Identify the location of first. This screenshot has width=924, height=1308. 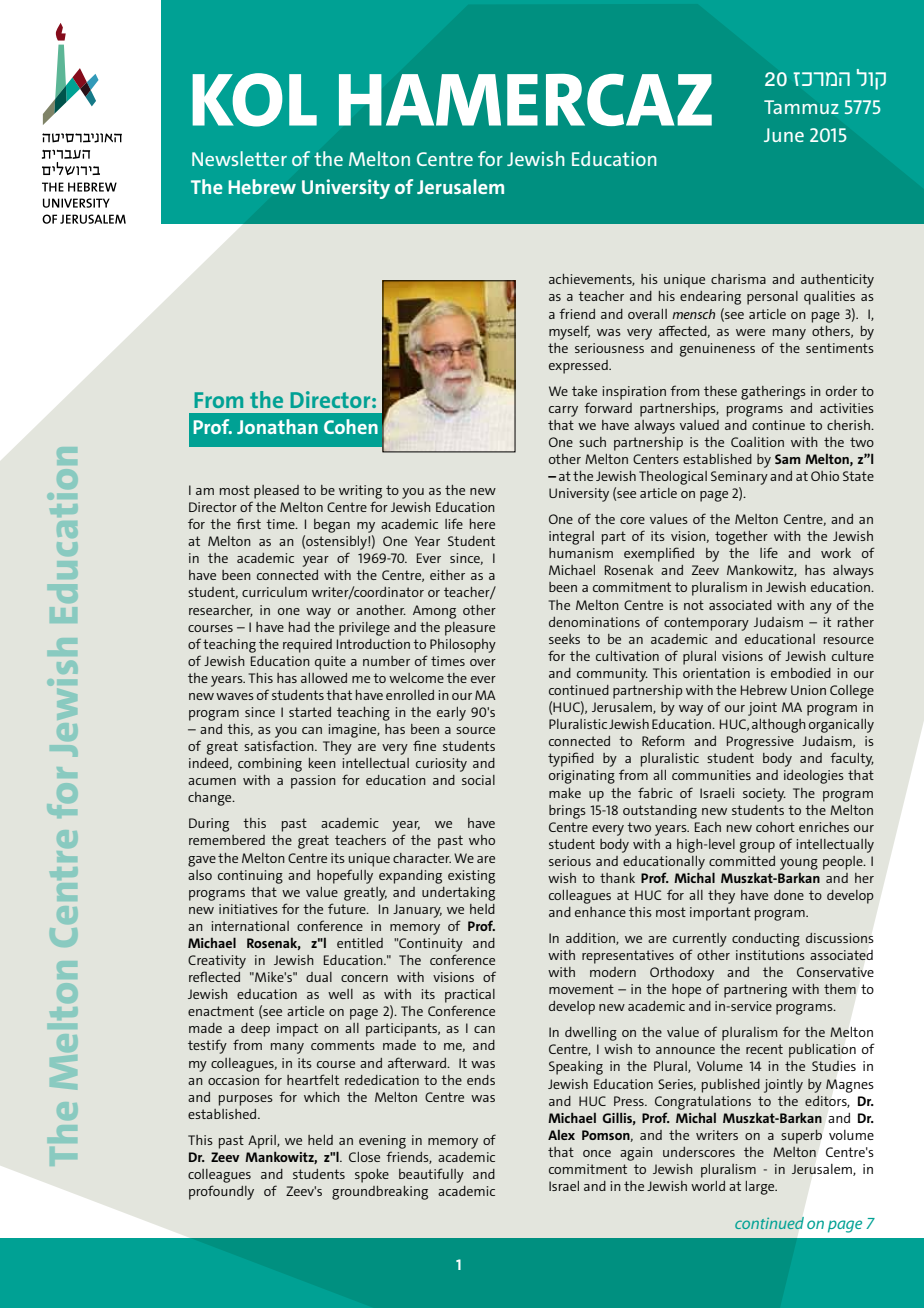
(248, 523).
